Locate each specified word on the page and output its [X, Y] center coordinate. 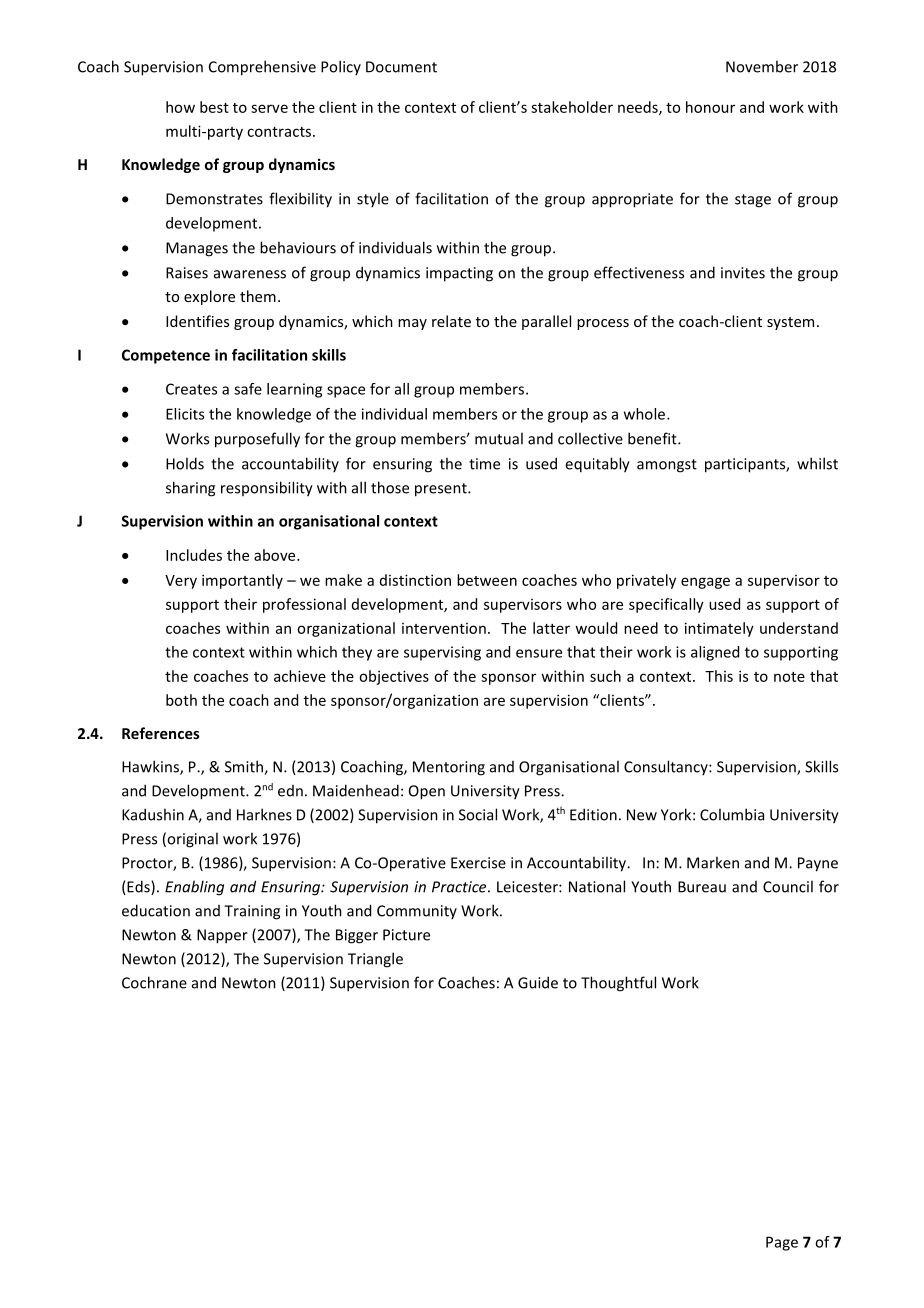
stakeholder [572, 107]
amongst [667, 466]
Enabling [194, 888]
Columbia [732, 814]
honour [710, 107]
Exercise [478, 863]
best [214, 107]
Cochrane [154, 982]
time [484, 464]
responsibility [267, 489]
